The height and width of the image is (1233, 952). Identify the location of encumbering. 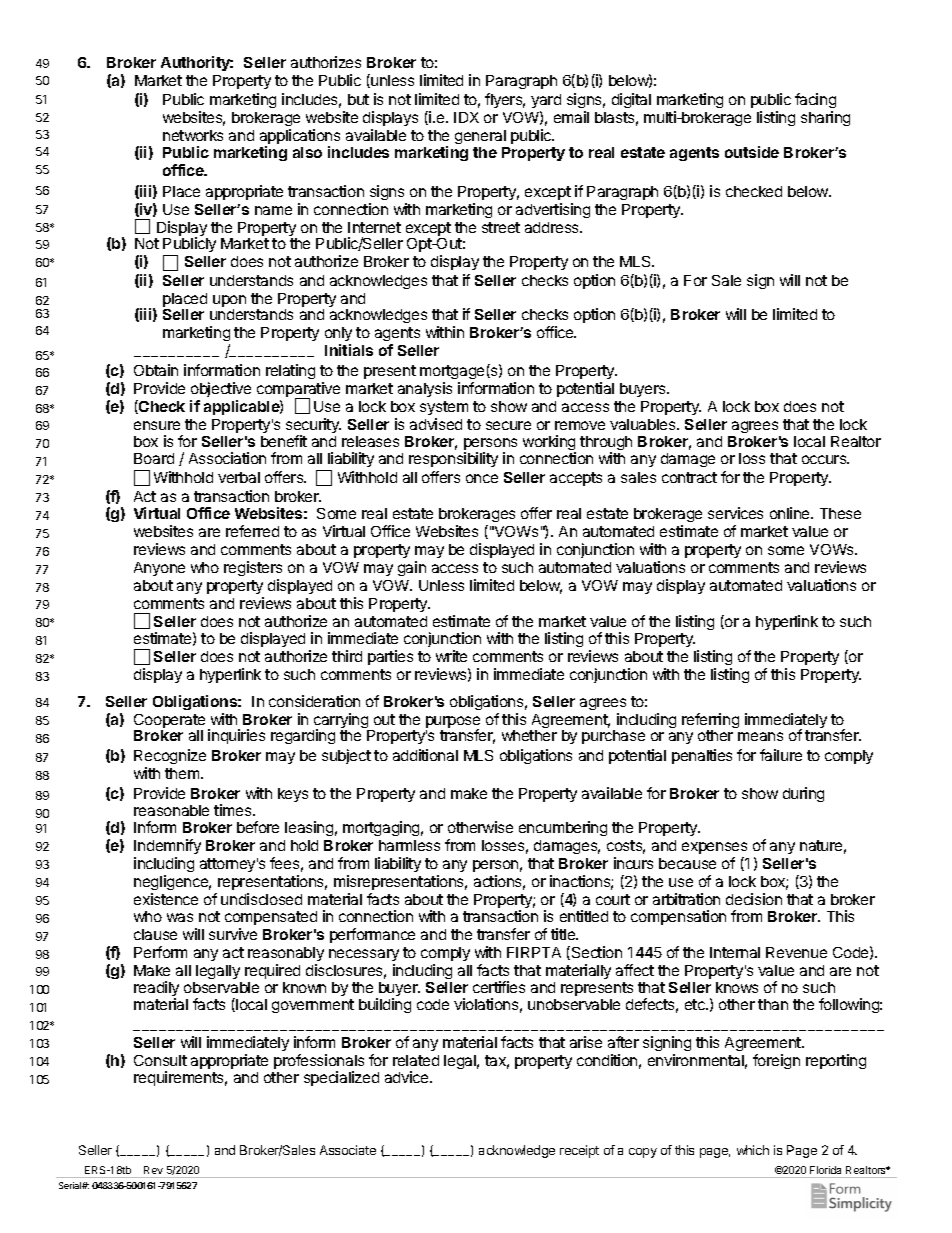
(563, 828).
